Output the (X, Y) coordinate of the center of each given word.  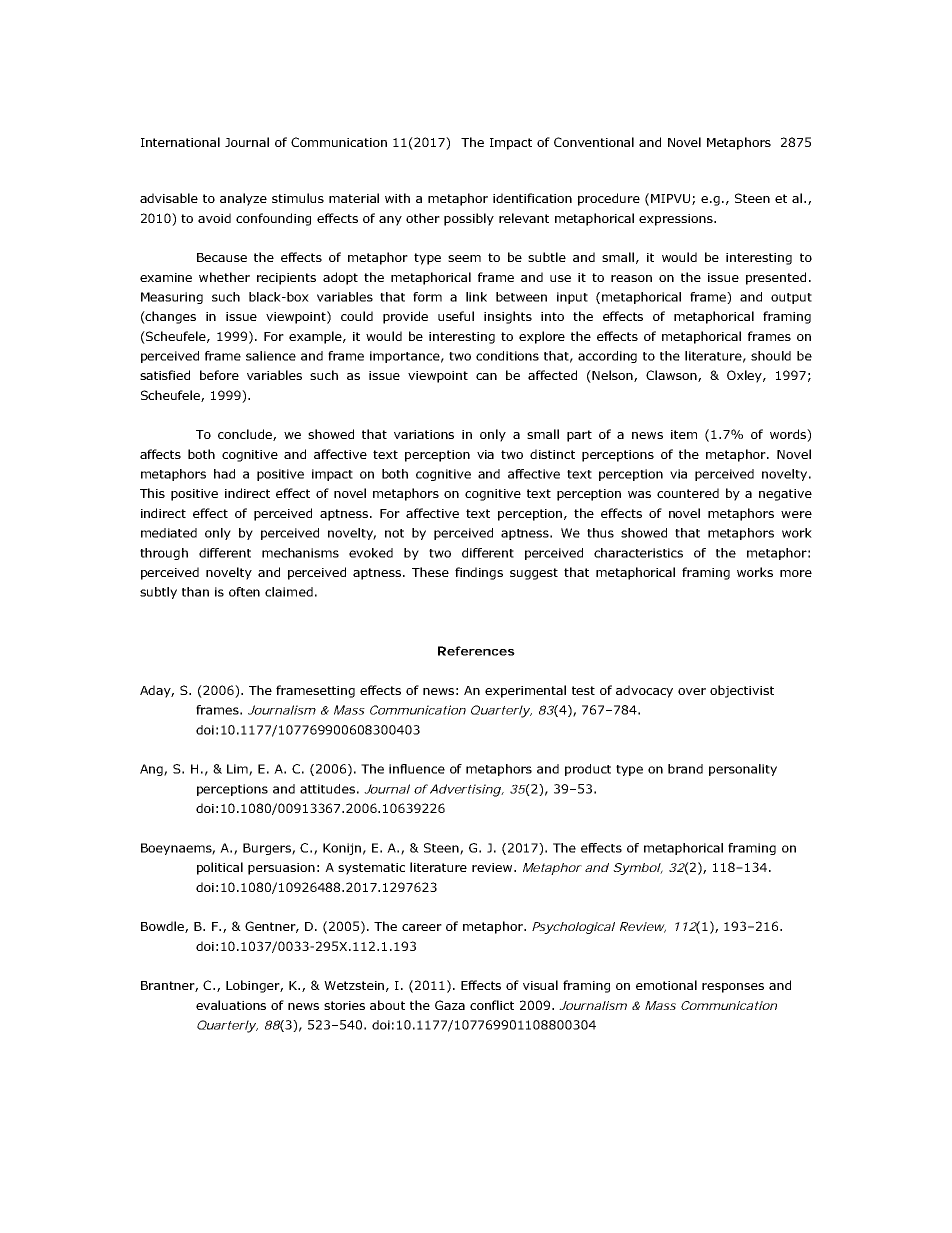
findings (479, 573)
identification (532, 198)
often (244, 592)
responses (733, 988)
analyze (243, 199)
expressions (677, 220)
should (771, 356)
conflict (492, 1005)
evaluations (231, 1005)
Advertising (466, 790)
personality (743, 770)
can (486, 376)
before (219, 375)
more (796, 573)
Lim (238, 770)
